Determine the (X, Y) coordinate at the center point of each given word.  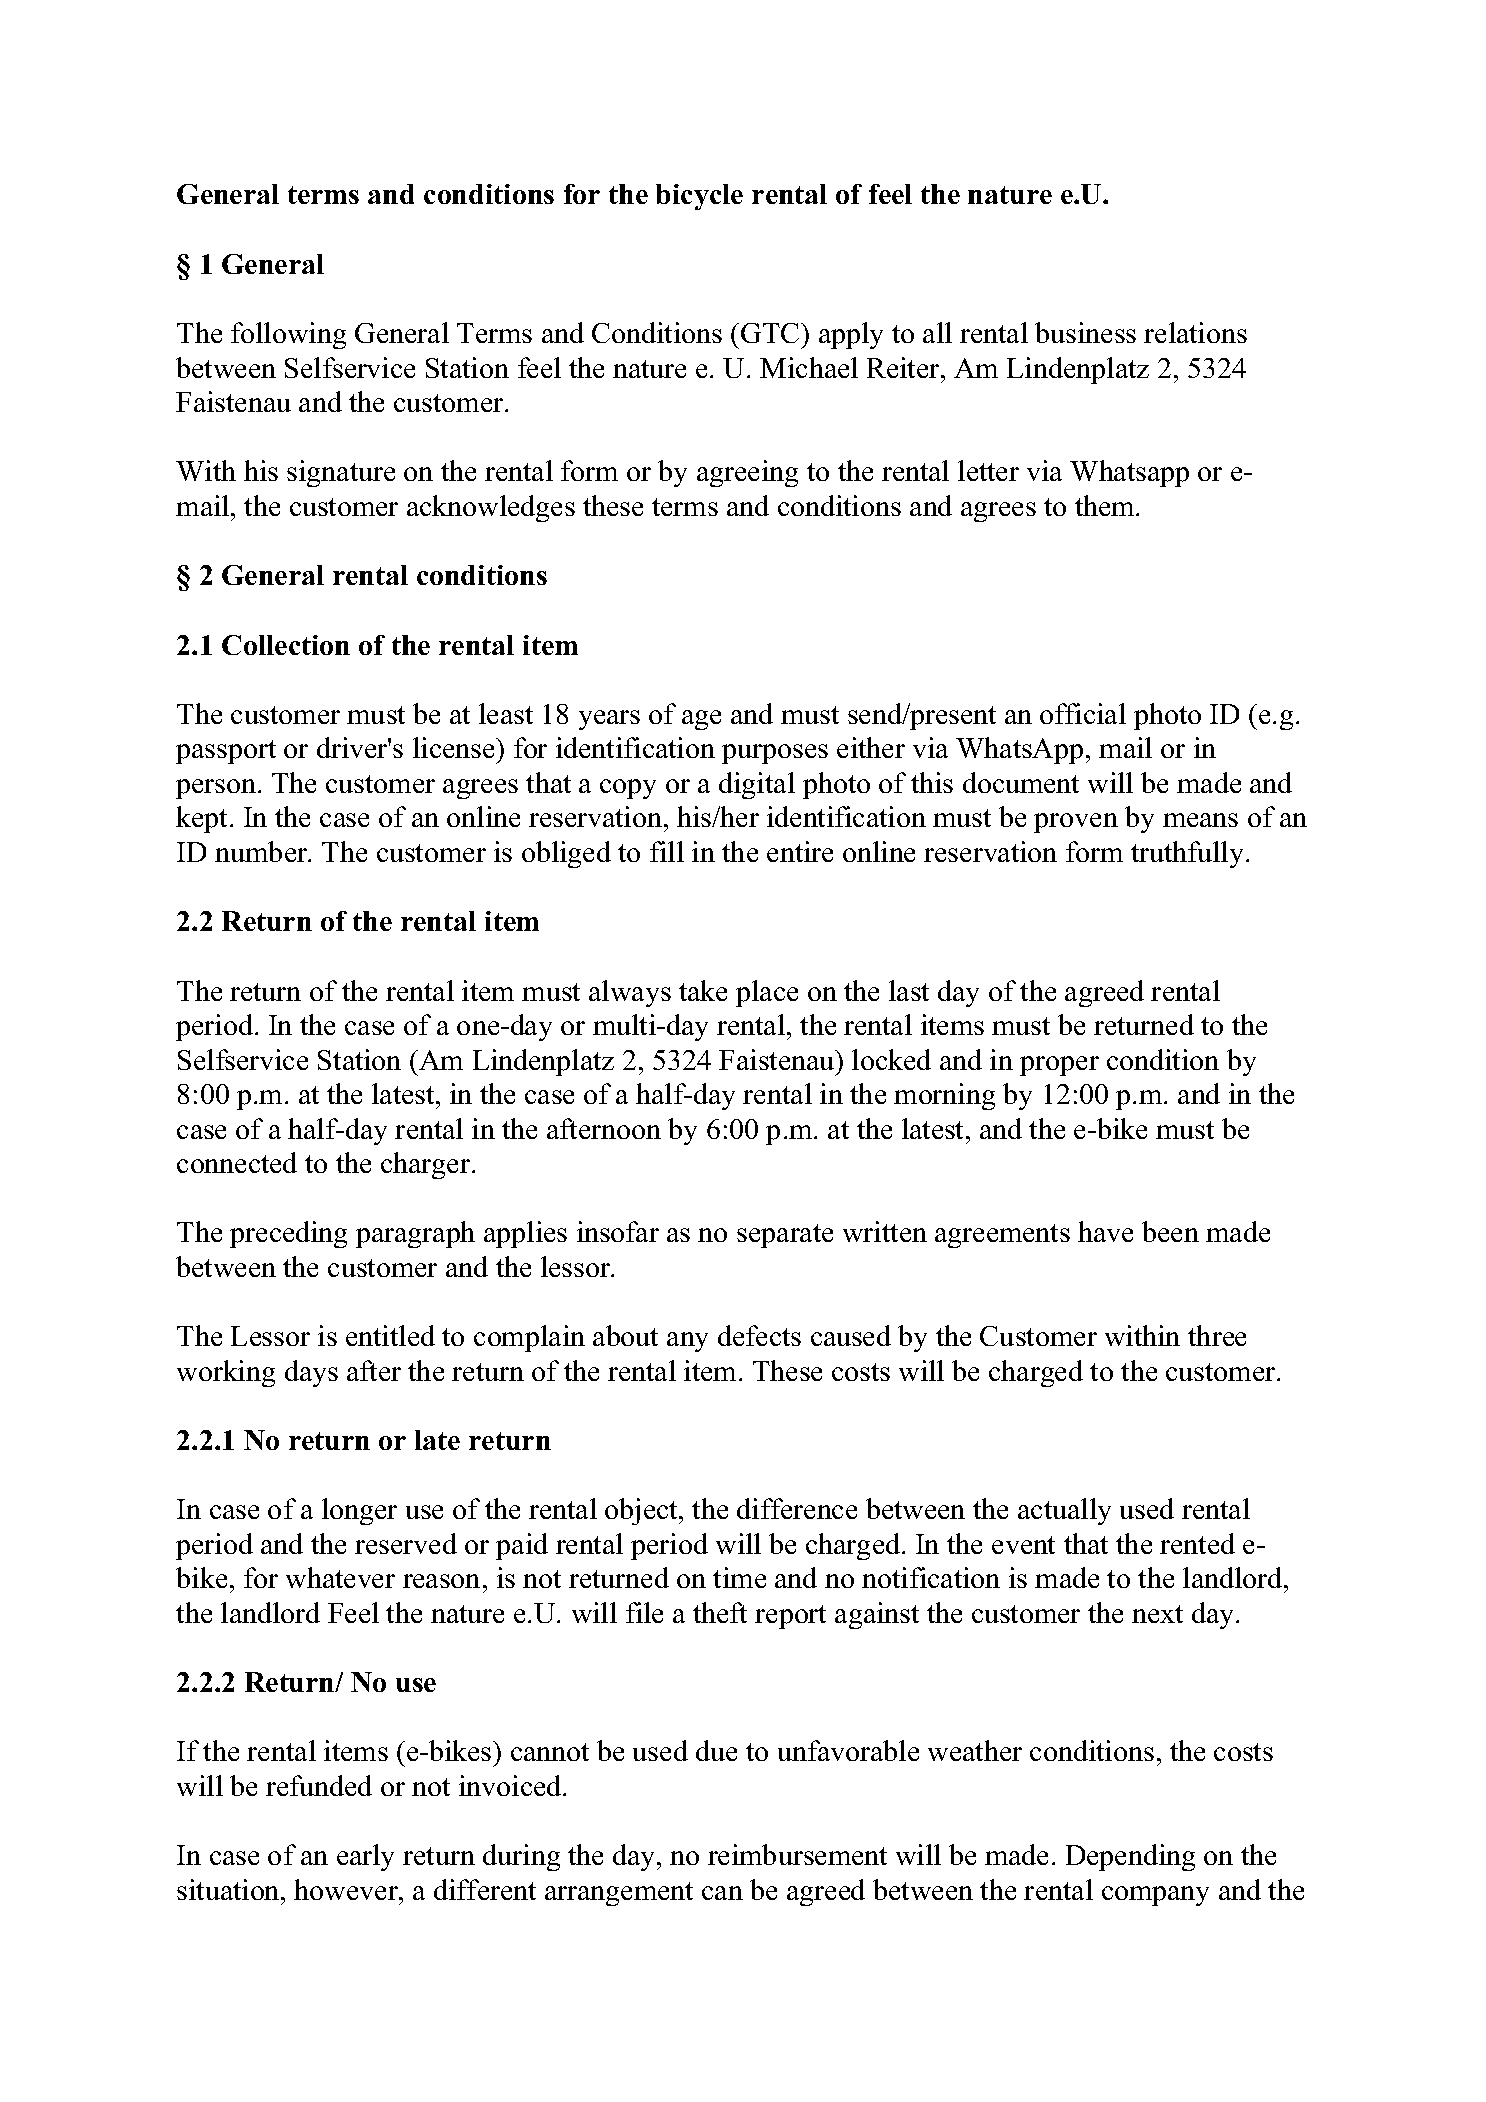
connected (237, 1162)
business (1085, 332)
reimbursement (797, 1854)
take (703, 990)
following (288, 335)
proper (1059, 1066)
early (365, 1857)
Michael (809, 367)
